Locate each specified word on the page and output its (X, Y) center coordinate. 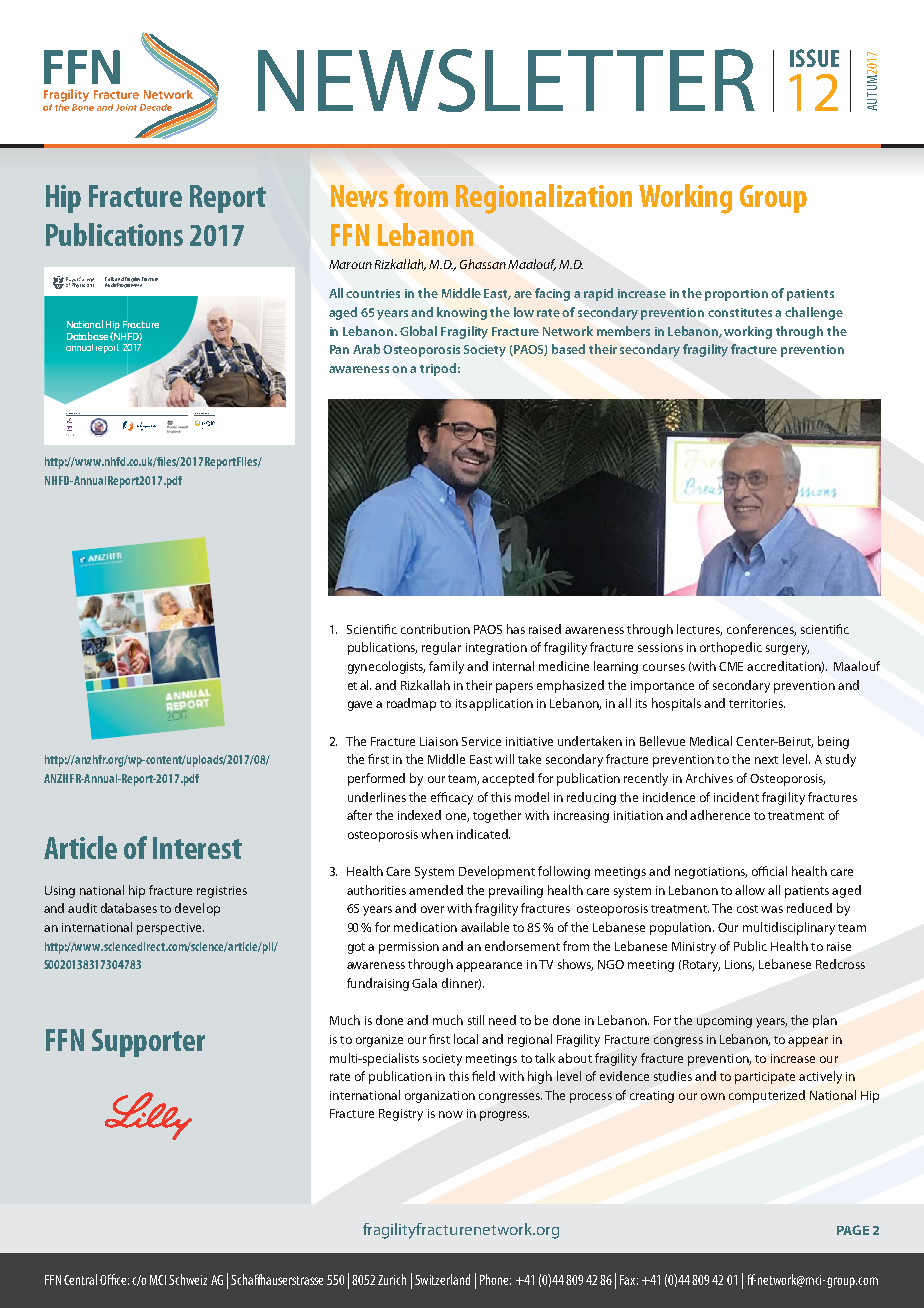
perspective (170, 929)
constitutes (740, 312)
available (485, 927)
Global (418, 331)
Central (80, 1279)
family (446, 667)
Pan (339, 349)
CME (731, 666)
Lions (739, 965)
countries (373, 293)
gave (360, 706)
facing (552, 294)
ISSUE (814, 58)
